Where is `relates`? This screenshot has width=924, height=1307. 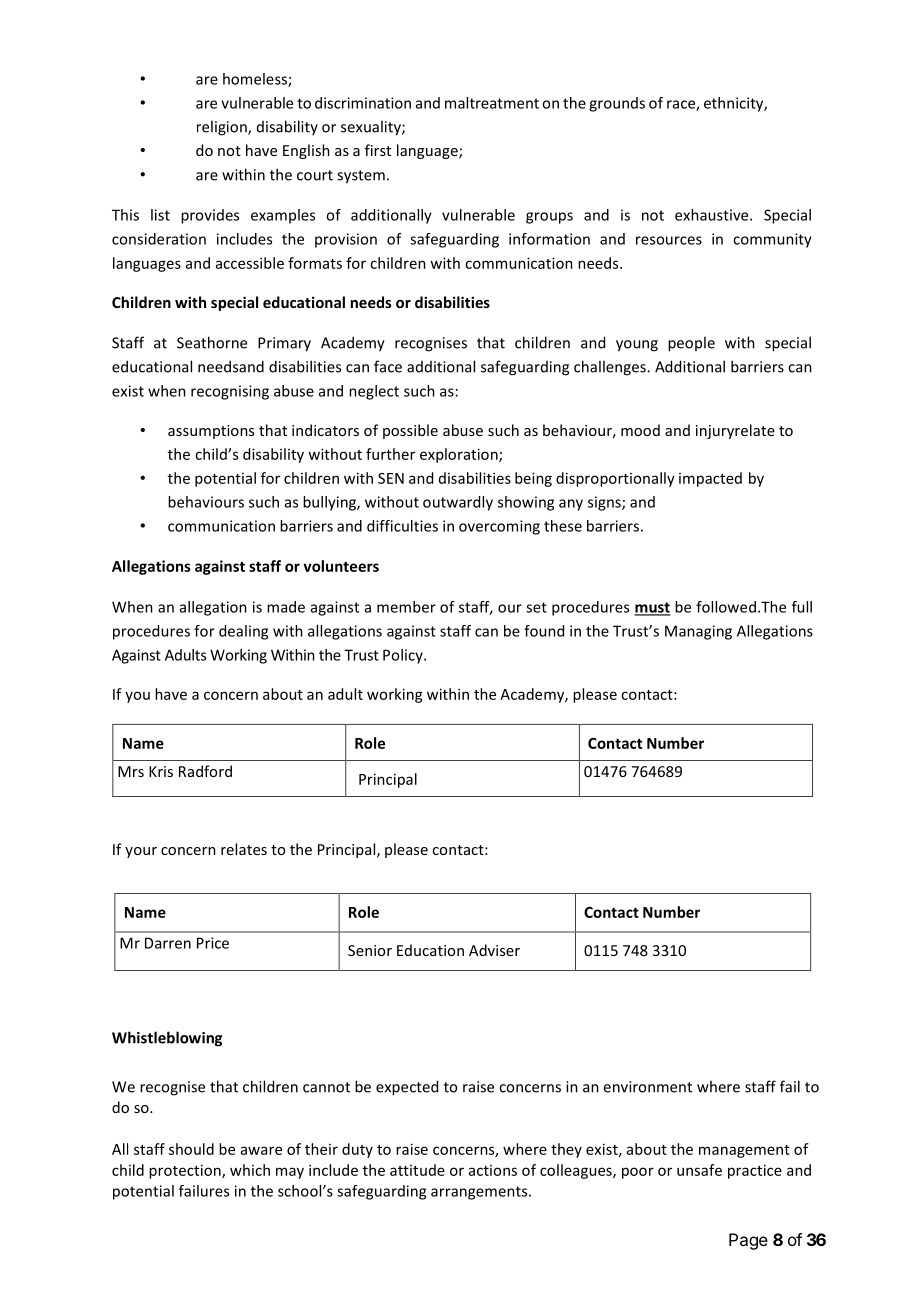
relates is located at coordinates (244, 849).
